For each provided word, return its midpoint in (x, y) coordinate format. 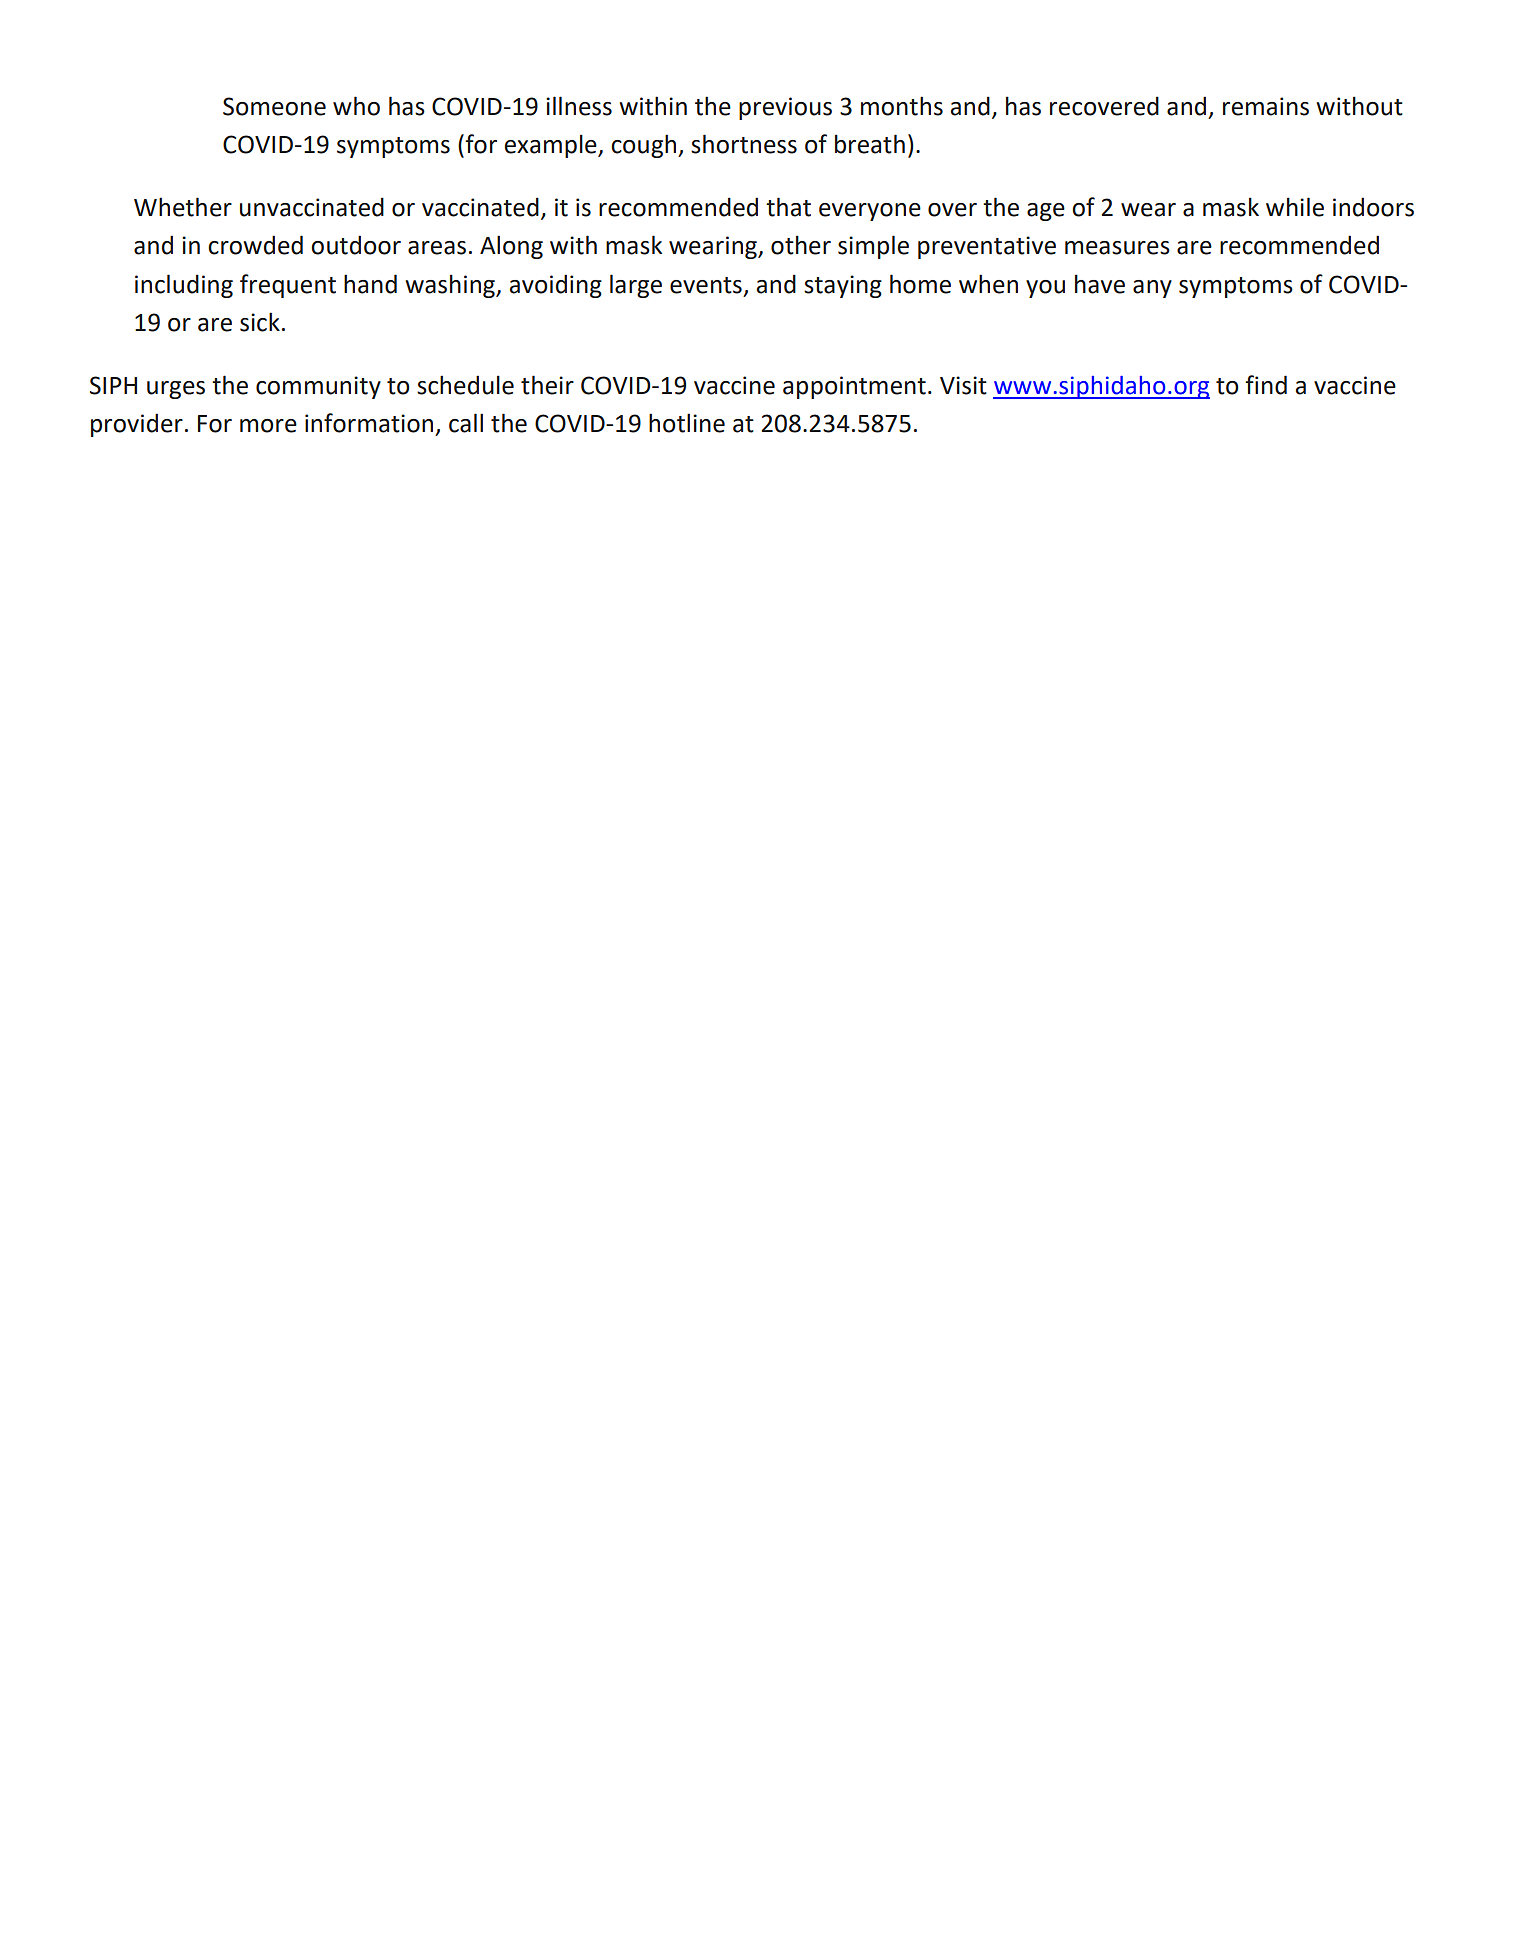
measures (1117, 248)
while (1295, 207)
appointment (854, 387)
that (788, 207)
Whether (183, 207)
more (268, 426)
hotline (687, 423)
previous (785, 108)
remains (1266, 106)
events (706, 285)
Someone (274, 106)
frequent (288, 286)
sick (260, 322)
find (1266, 385)
